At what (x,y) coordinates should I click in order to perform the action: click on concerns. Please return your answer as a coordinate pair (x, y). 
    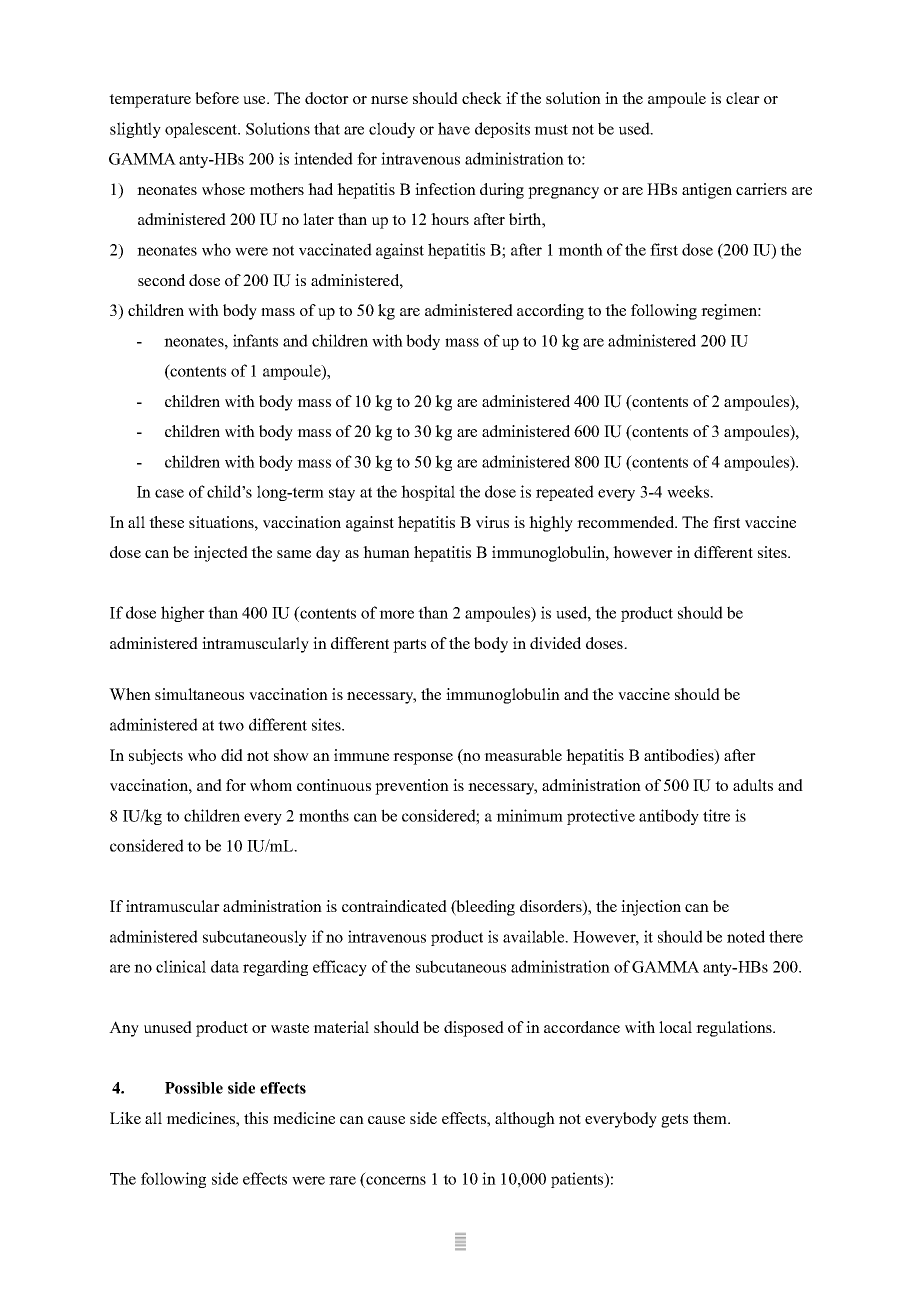
    Looking at the image, I should click on (396, 1180).
